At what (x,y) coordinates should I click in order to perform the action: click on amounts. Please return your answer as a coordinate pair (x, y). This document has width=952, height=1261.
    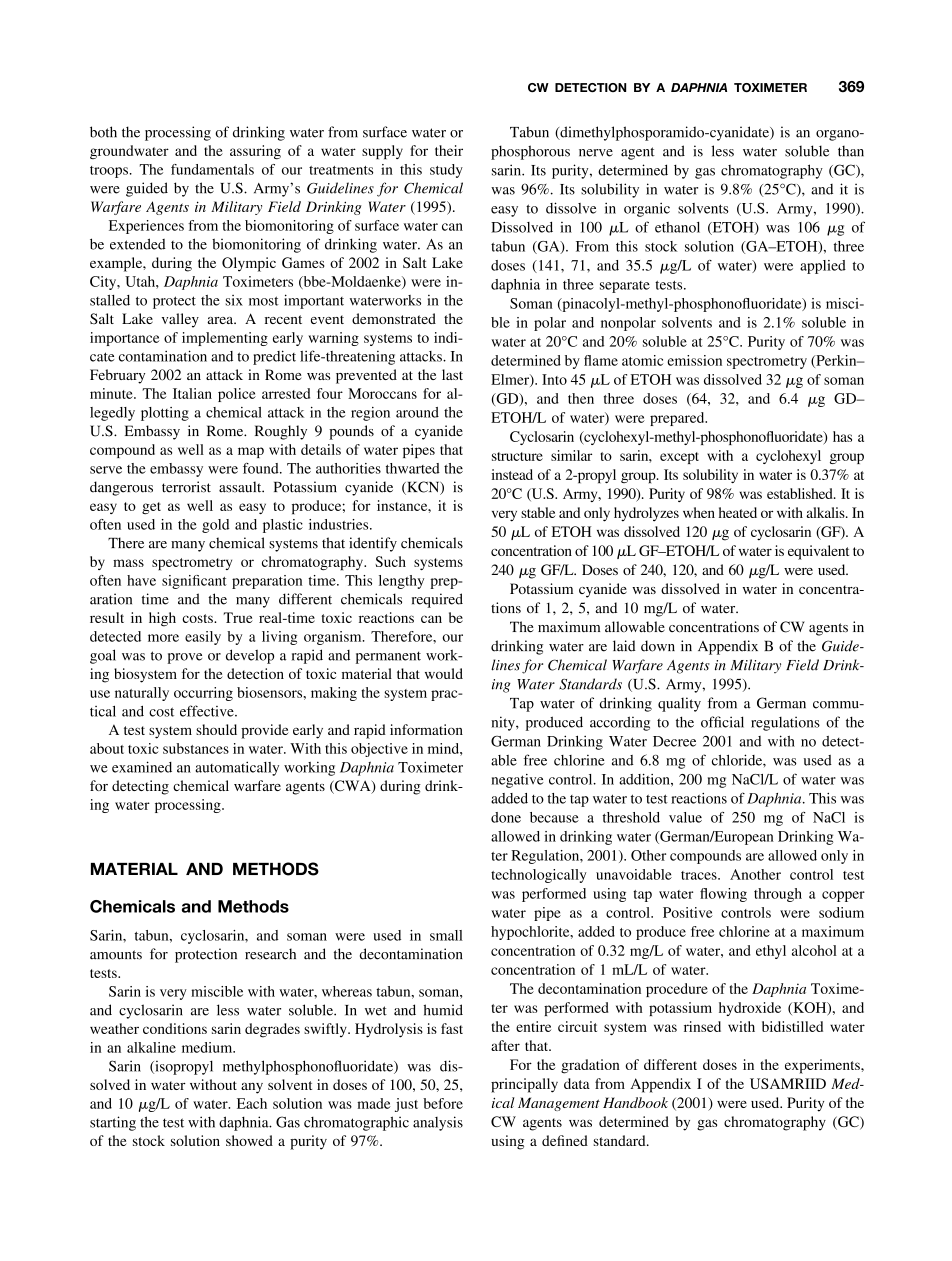
    Looking at the image, I should click on (116, 955).
